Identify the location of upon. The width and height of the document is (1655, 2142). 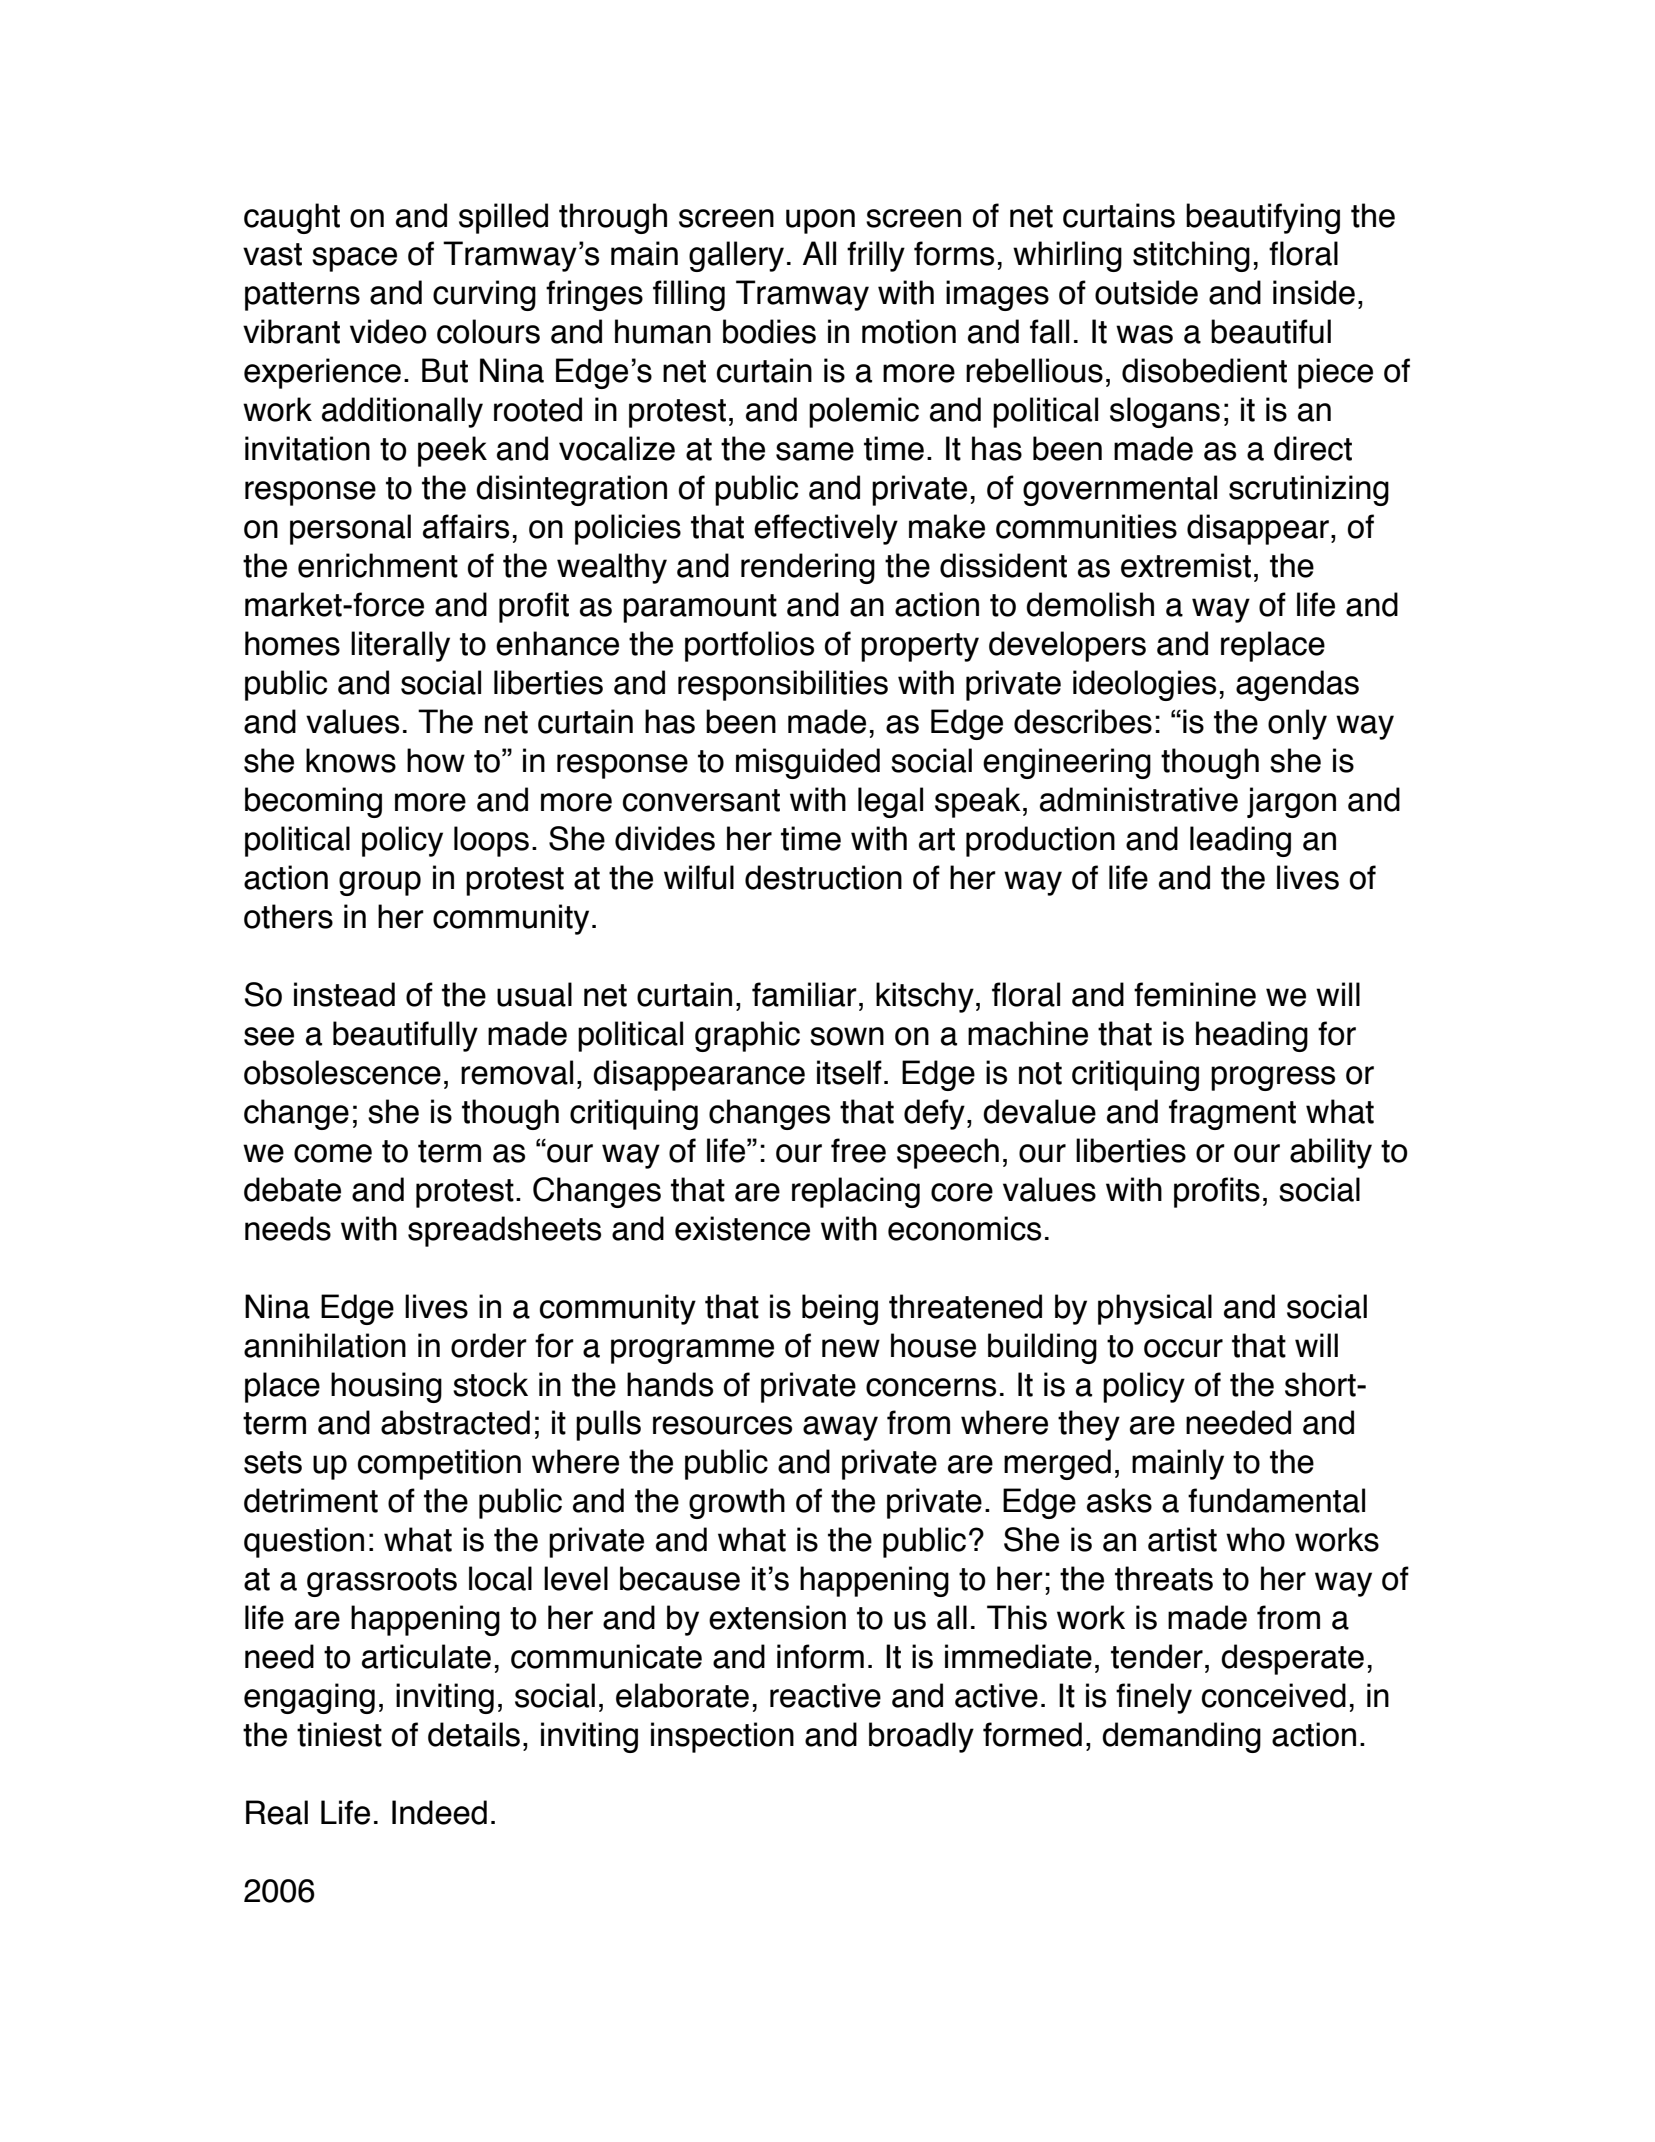
(820, 221).
